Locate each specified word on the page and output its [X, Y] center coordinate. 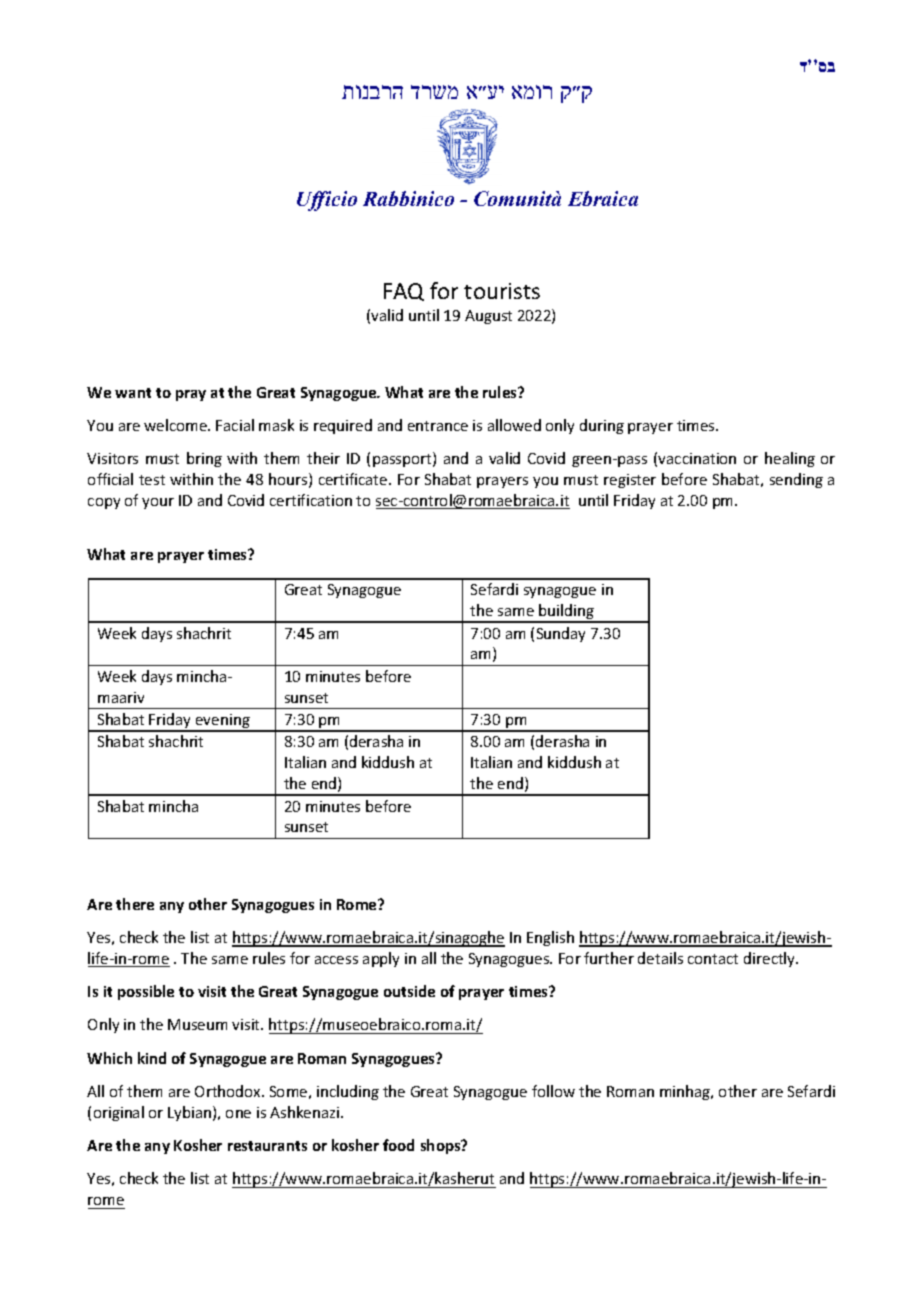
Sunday [561, 634]
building [567, 613]
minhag [686, 1092]
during [602, 426]
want [133, 393]
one [238, 1114]
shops [442, 1146]
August [488, 317]
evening [223, 722]
